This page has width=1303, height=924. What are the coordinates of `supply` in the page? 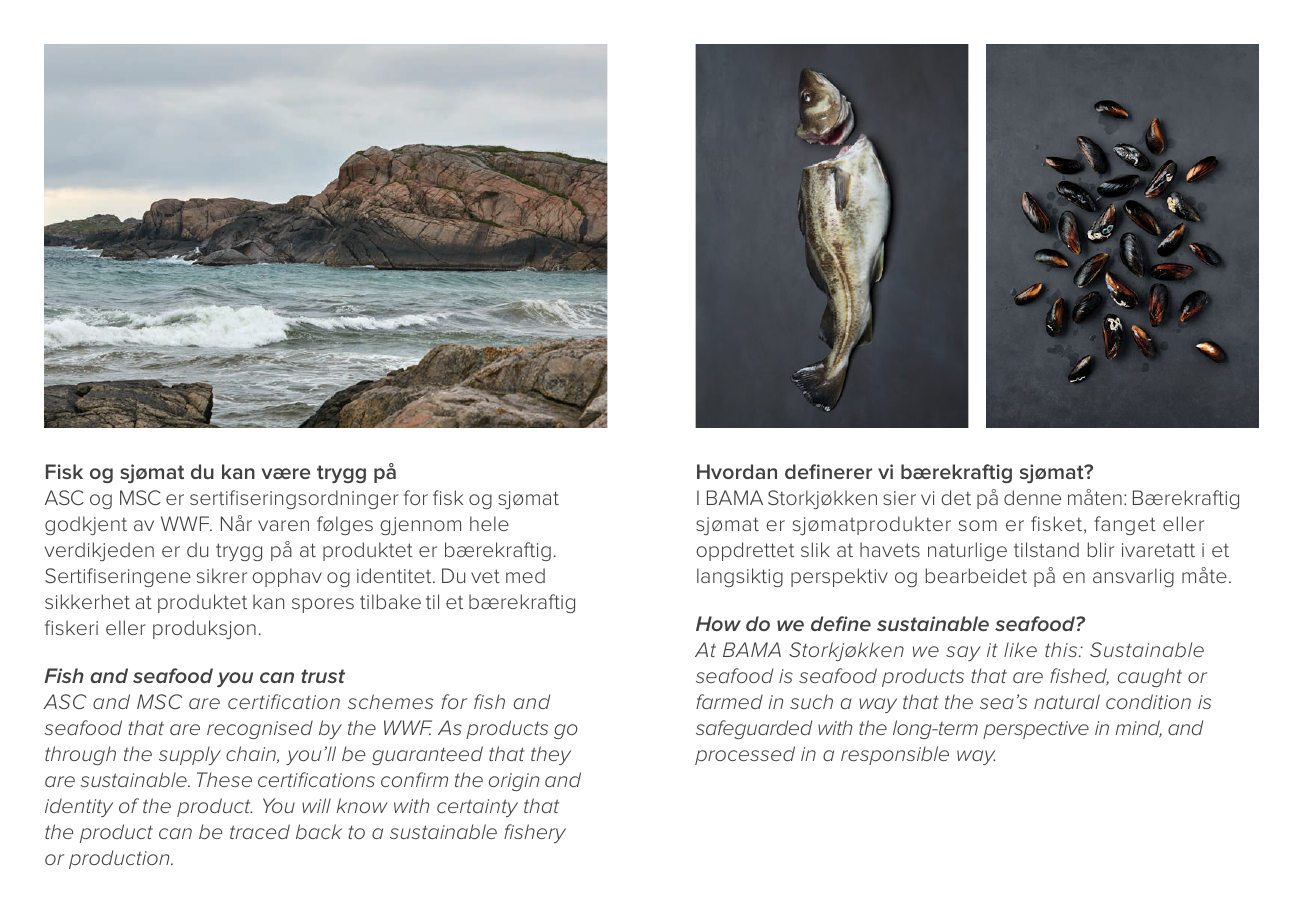 It's located at (190, 755).
